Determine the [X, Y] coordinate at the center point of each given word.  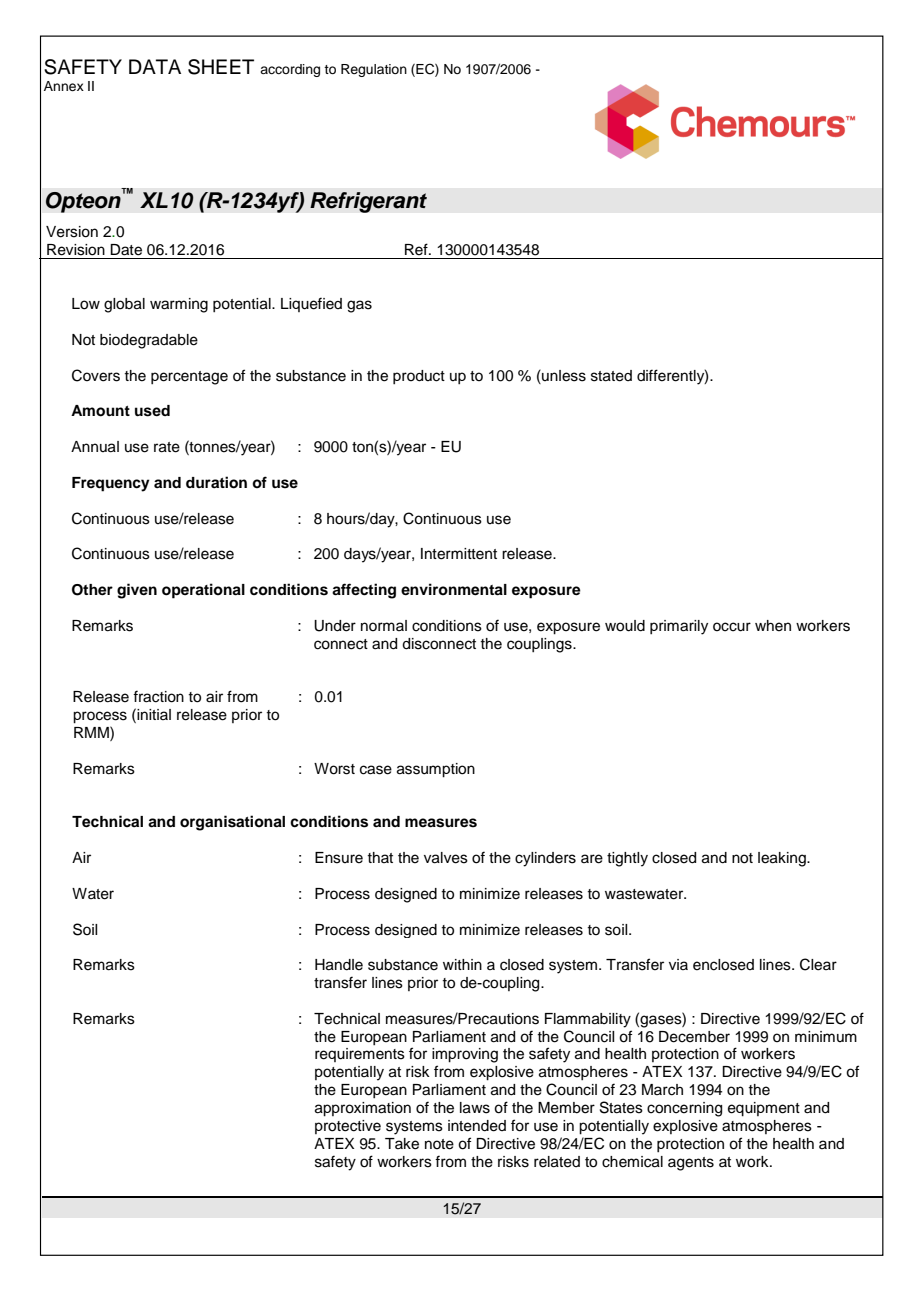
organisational [232, 823]
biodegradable [149, 341]
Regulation [374, 70]
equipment [764, 1109]
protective [348, 1127]
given [137, 591]
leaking [783, 859]
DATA [155, 66]
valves [446, 858]
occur [732, 627]
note [439, 1144]
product [419, 377]
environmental [454, 589]
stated [611, 376]
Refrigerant [368, 202]
